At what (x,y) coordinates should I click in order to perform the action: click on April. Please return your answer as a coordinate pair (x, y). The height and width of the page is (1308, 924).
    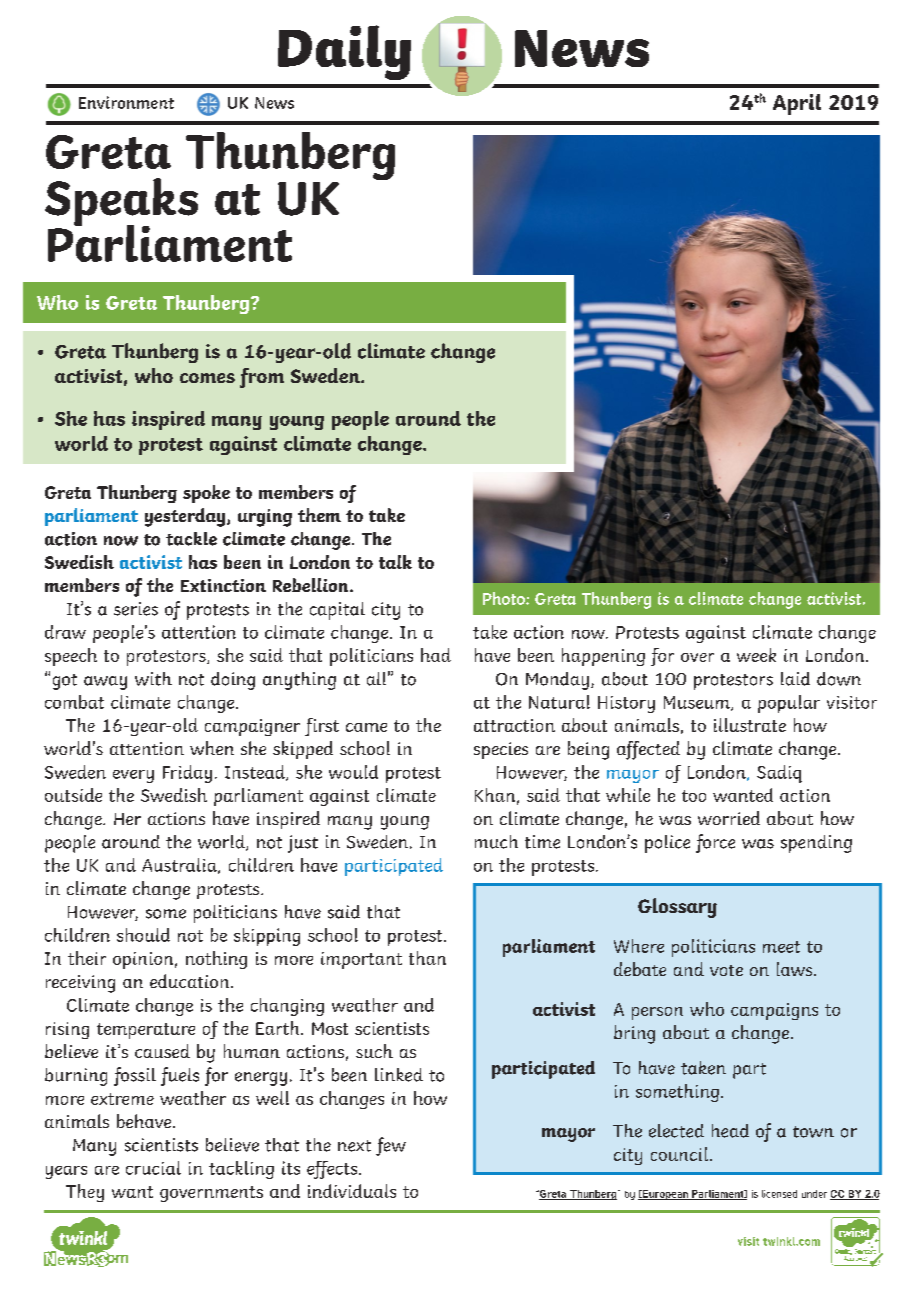
    Looking at the image, I should click on (797, 104).
